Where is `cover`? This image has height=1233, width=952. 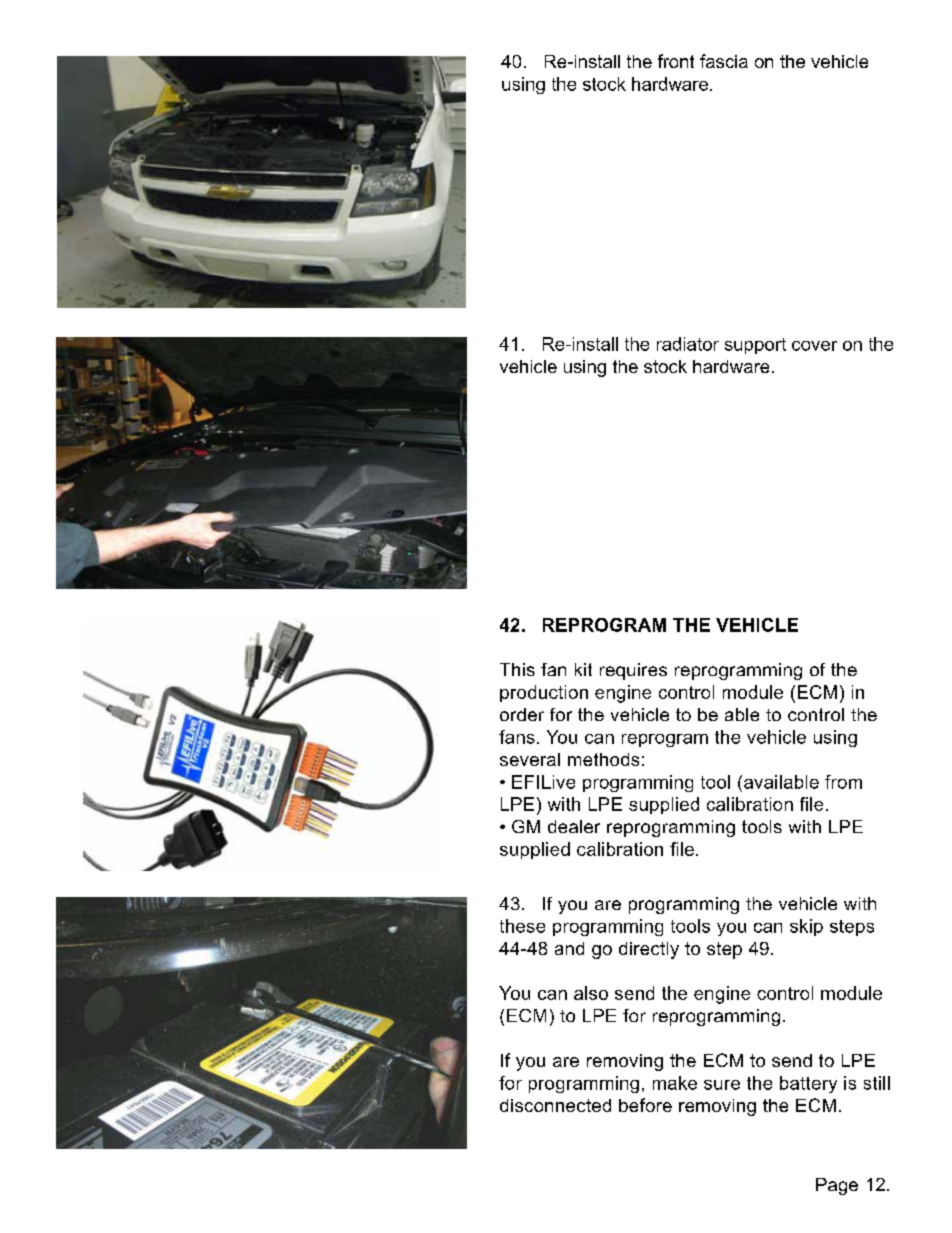
cover is located at coordinates (814, 346).
